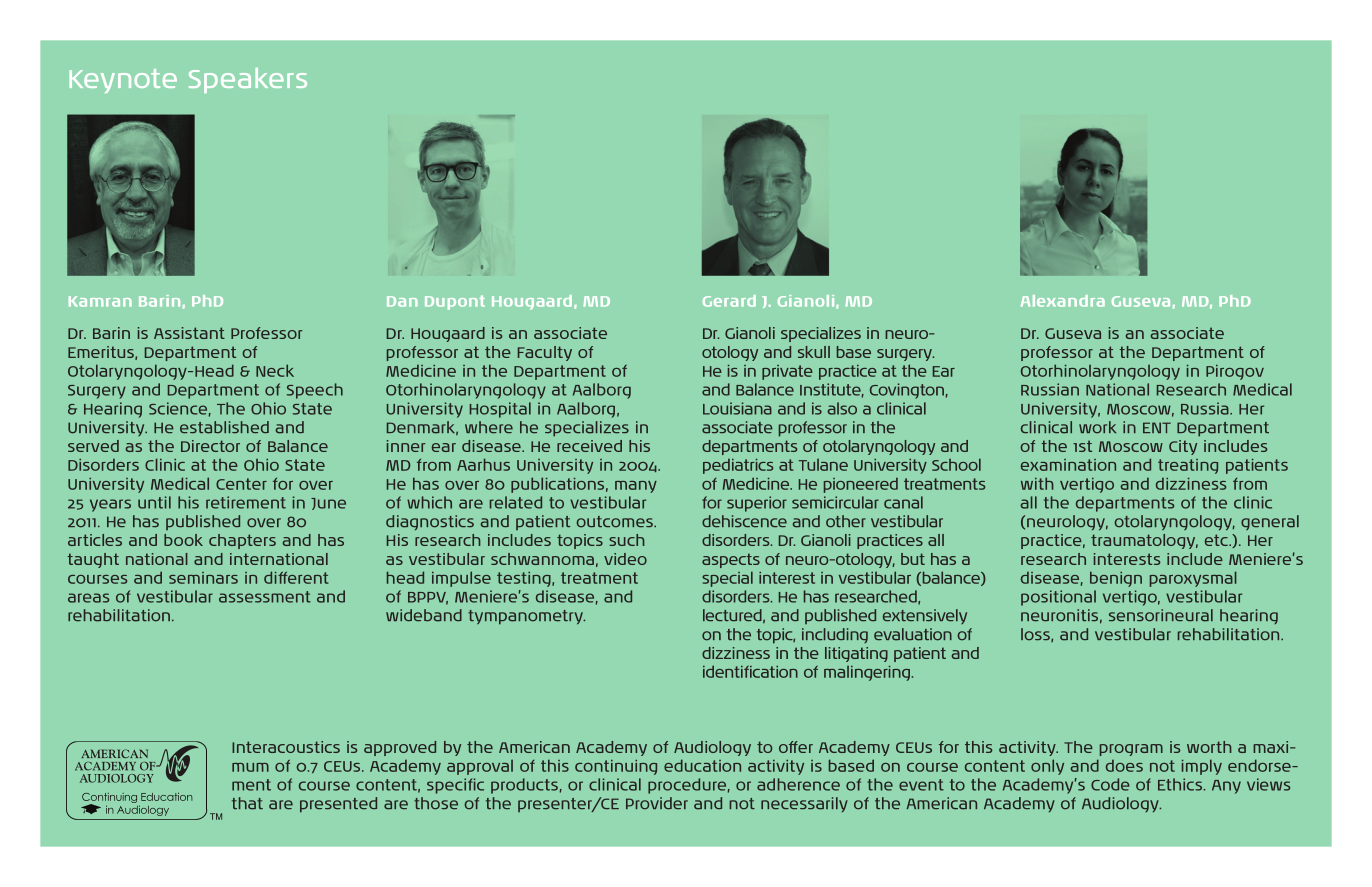 This document has width=1372, height=887. I want to click on education, so click(702, 765).
